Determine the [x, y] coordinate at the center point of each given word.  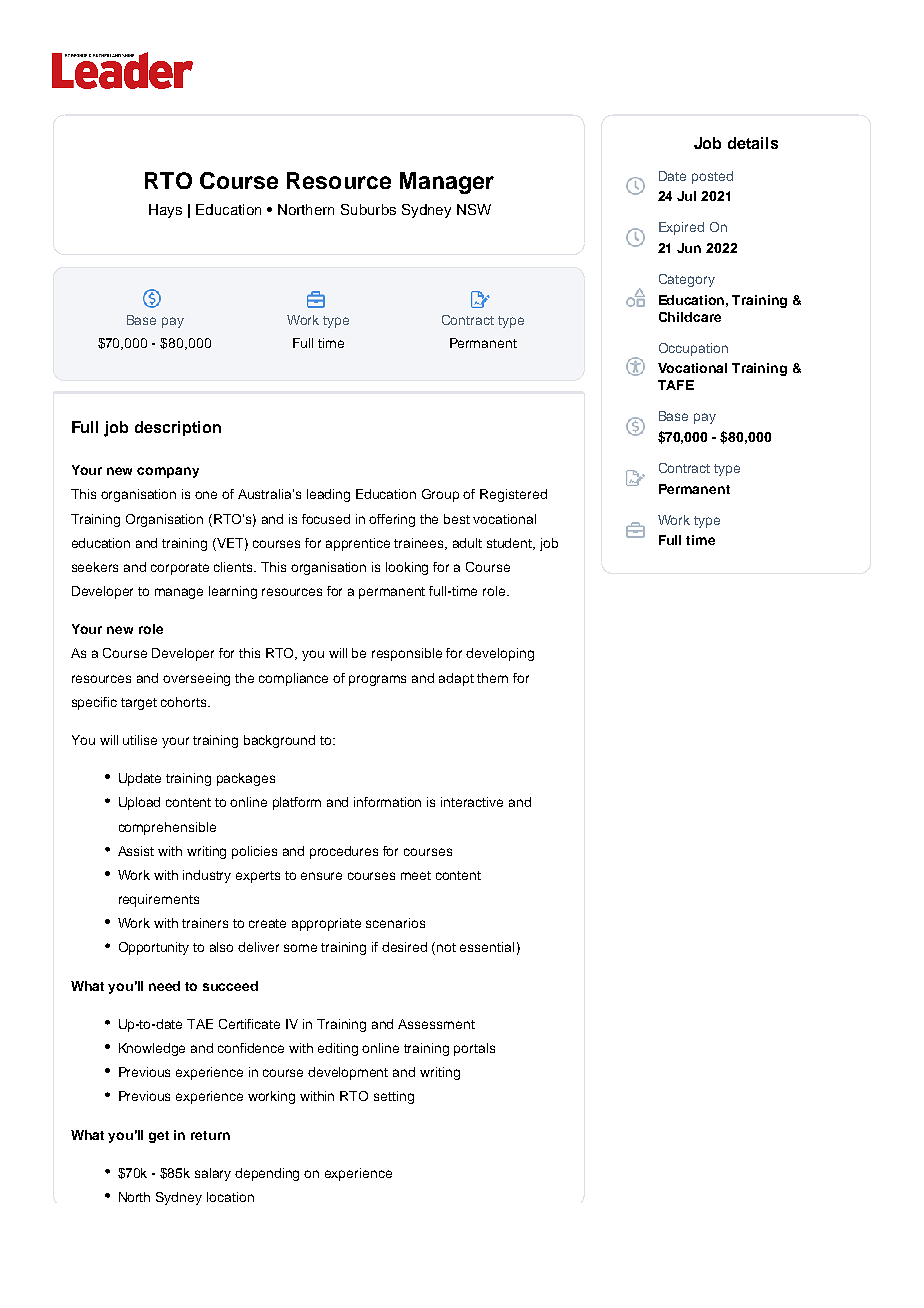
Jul [686, 196]
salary [213, 1174]
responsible [407, 654]
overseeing [196, 679]
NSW [474, 209]
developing [500, 654]
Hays [165, 211]
